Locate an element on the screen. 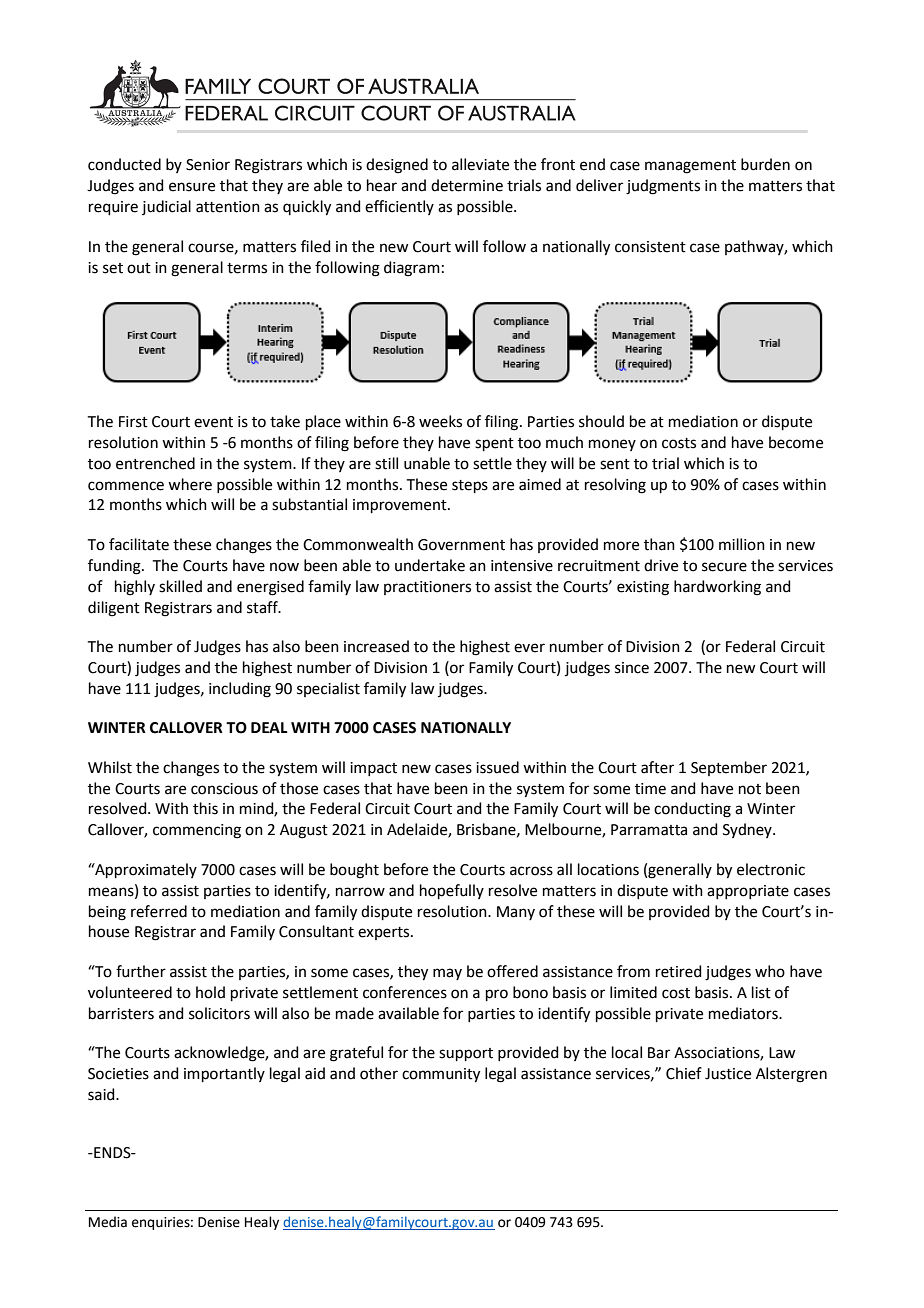 Image resolution: width=924 pixels, height=1308 pixels. community is located at coordinates (441, 1075).
